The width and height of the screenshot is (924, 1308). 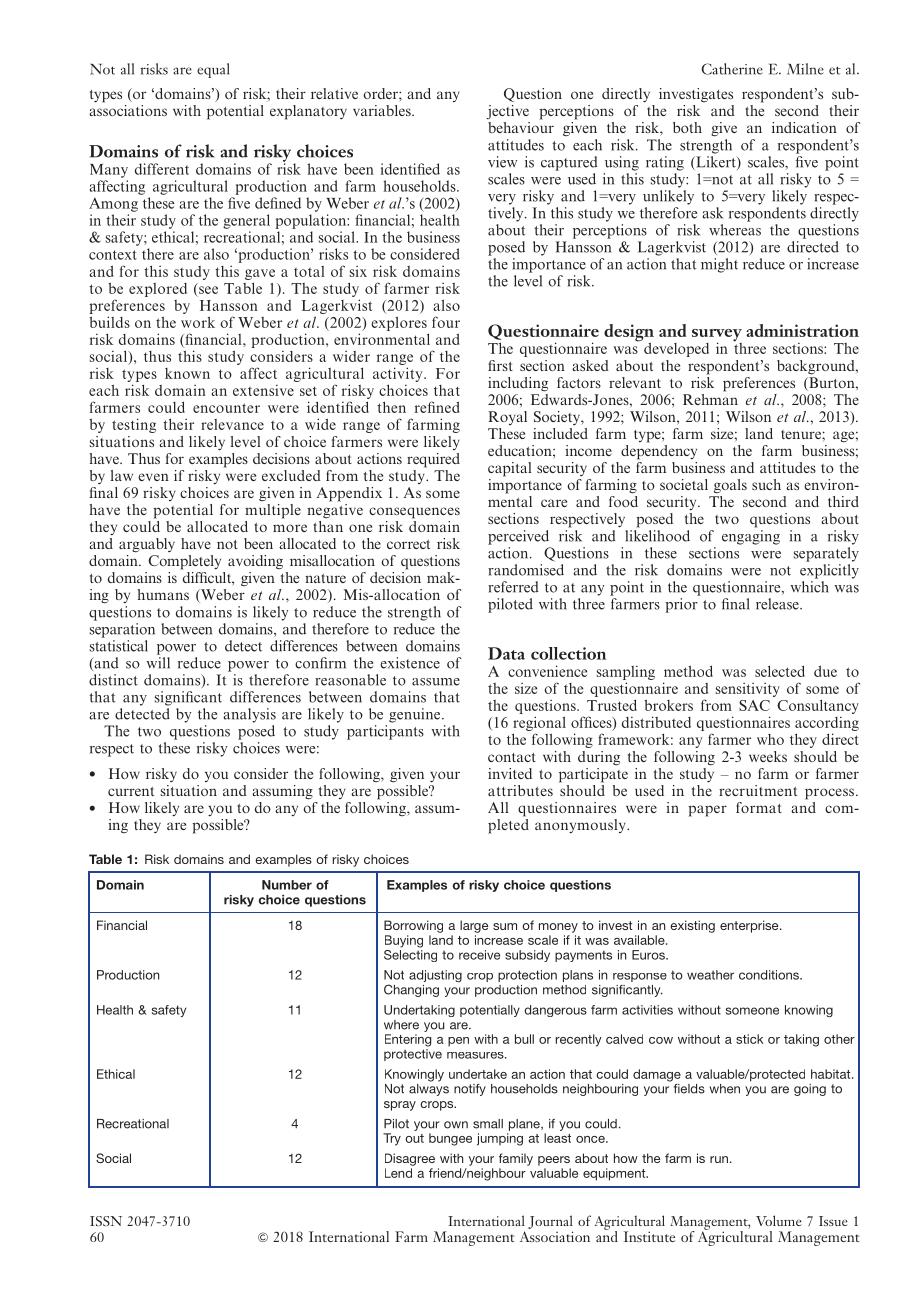 I want to click on family, so click(x=516, y=1159).
